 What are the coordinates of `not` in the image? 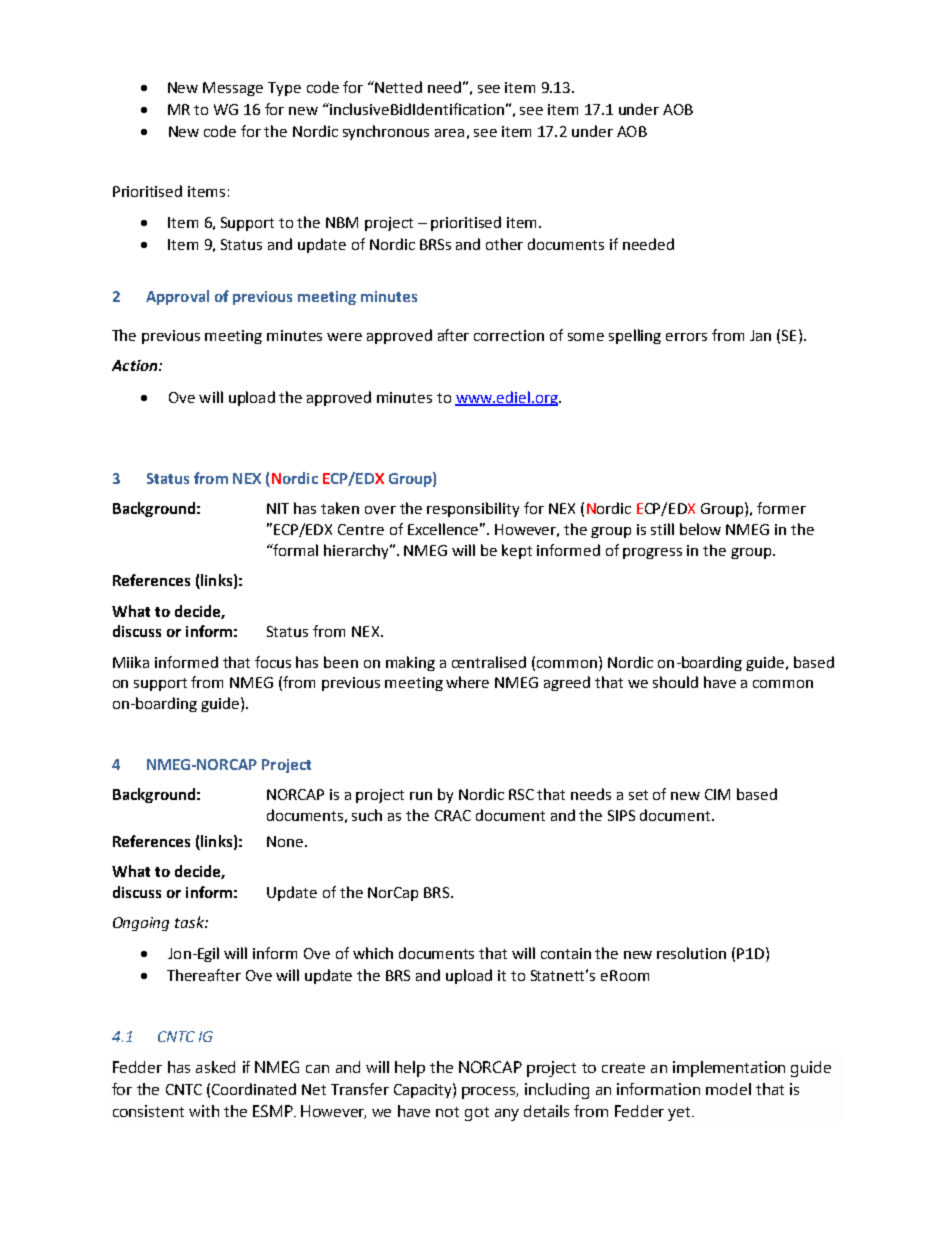 It's located at (447, 1112).
